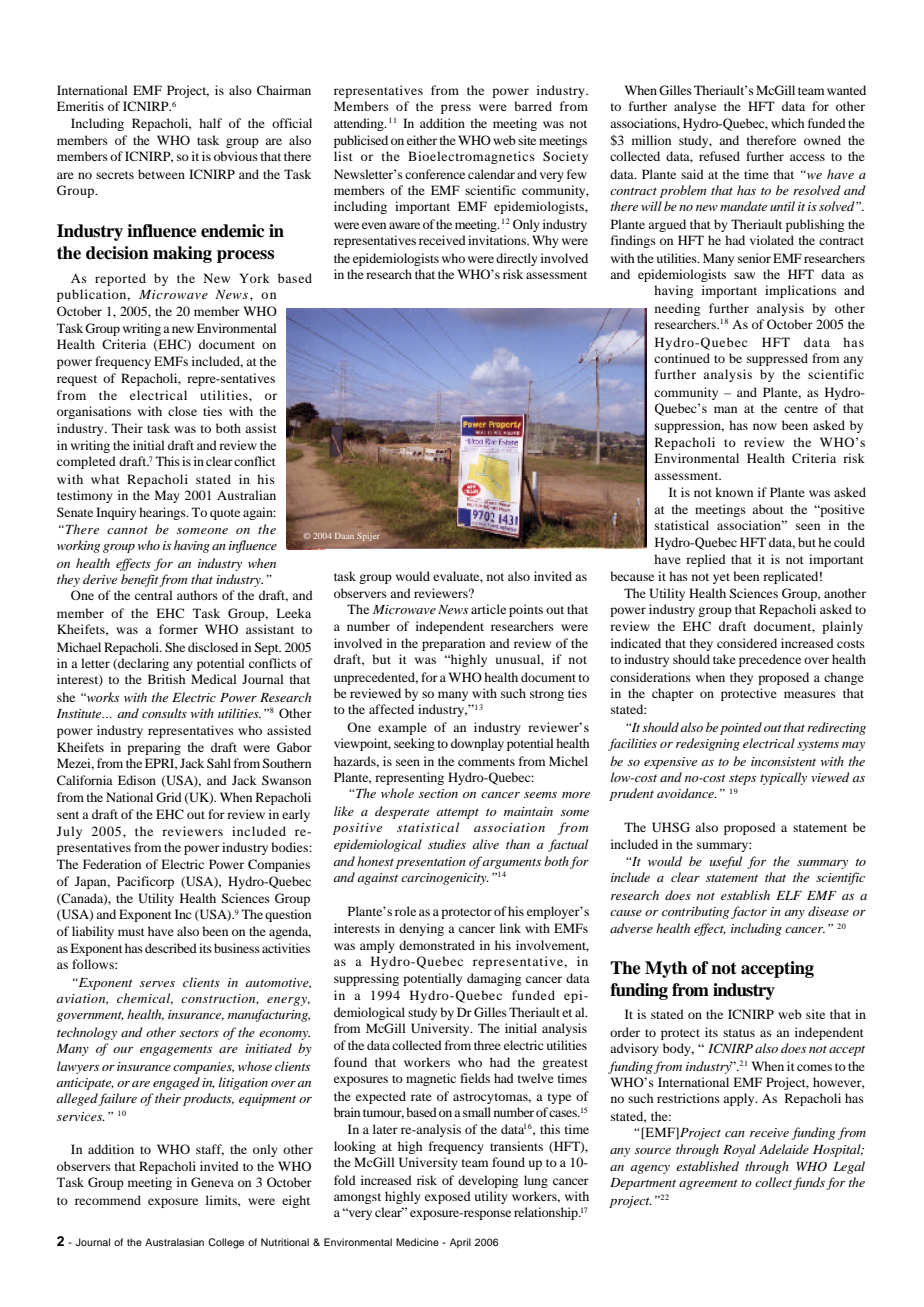 The height and width of the screenshot is (1307, 924). Describe the element at coordinates (770, 660) in the screenshot. I see `precedence` at that location.
